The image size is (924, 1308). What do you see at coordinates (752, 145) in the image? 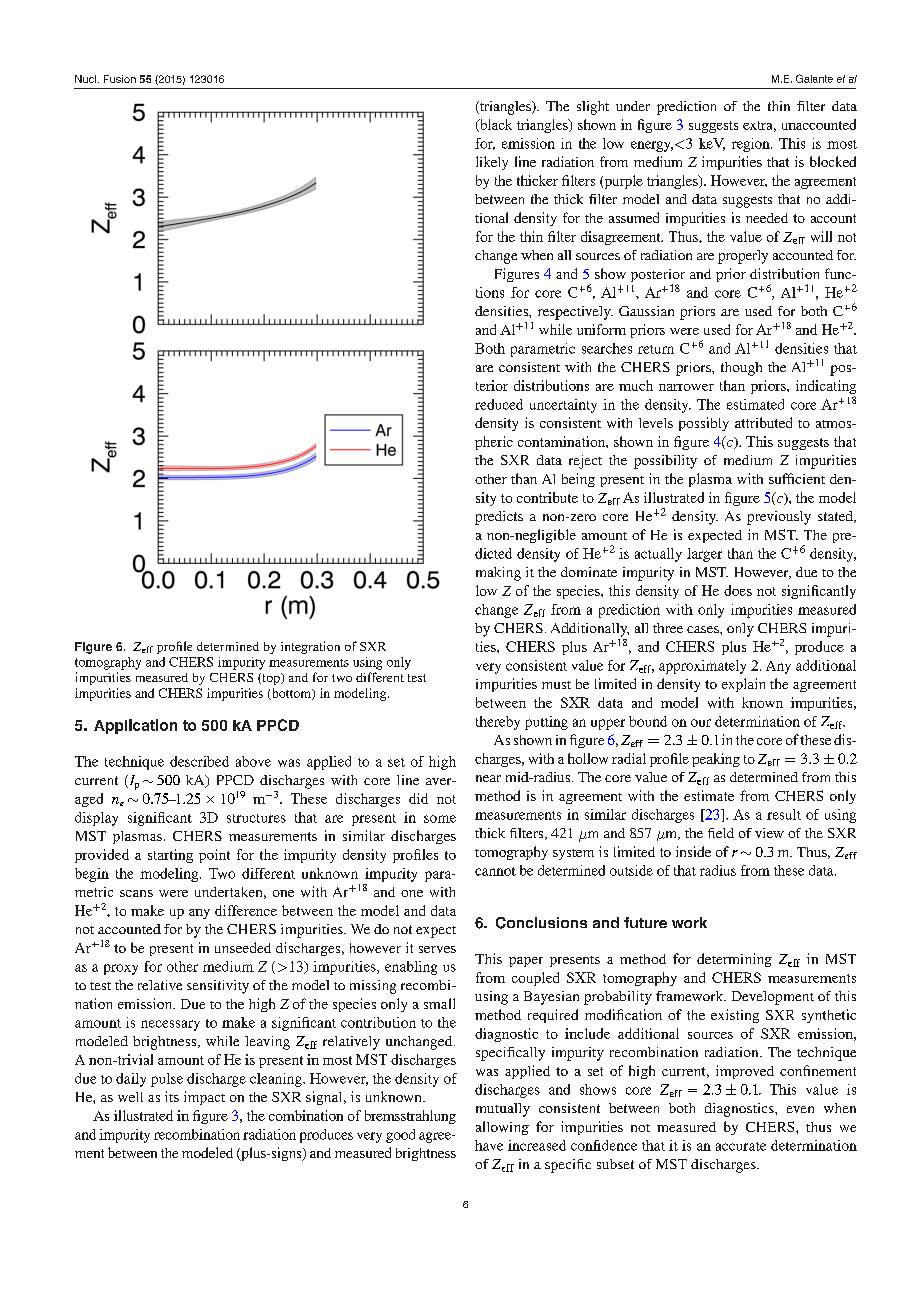
I see `region` at bounding box center [752, 145].
